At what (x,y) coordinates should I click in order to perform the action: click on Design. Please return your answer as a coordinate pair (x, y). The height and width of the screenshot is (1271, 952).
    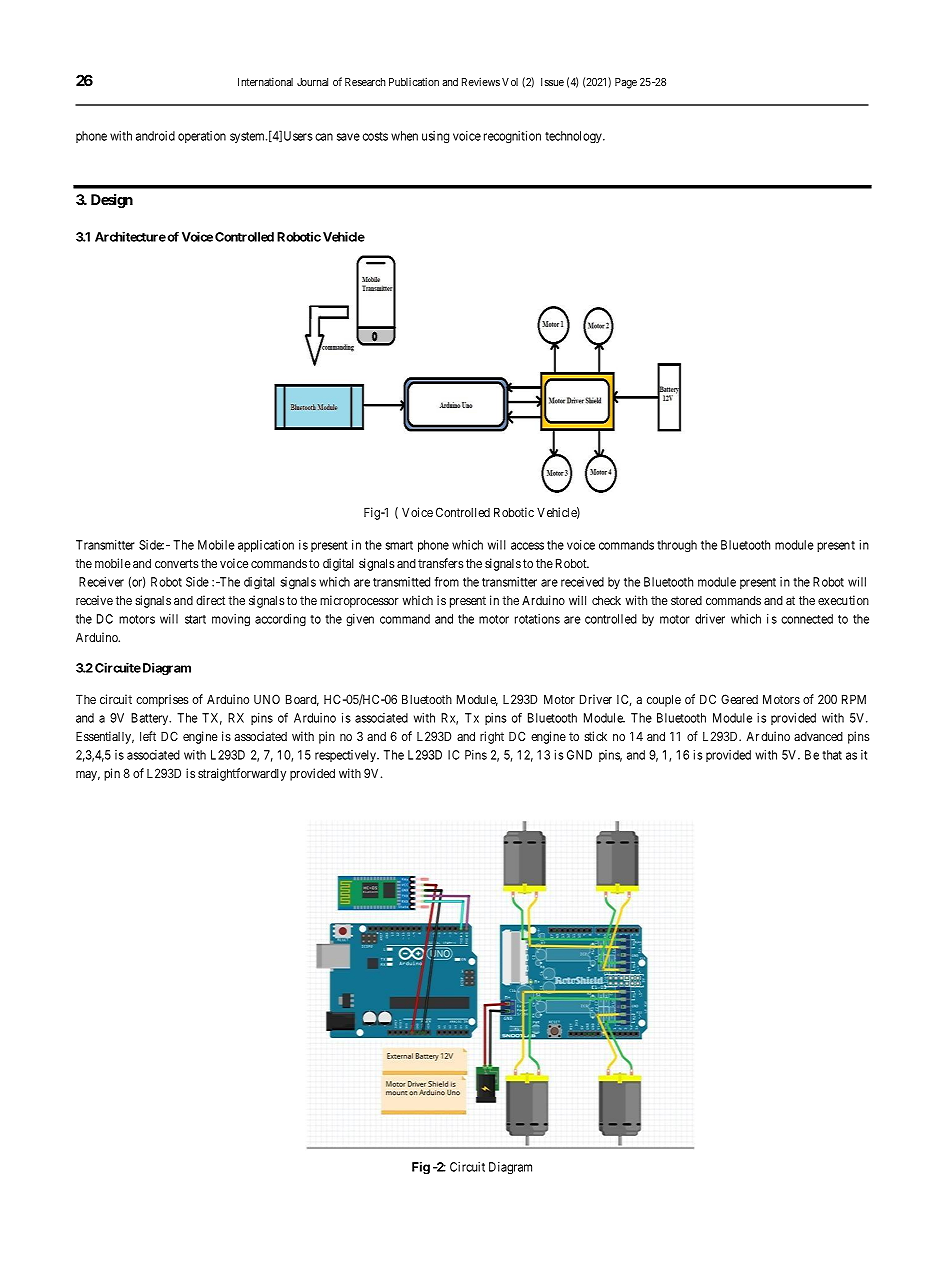
    Looking at the image, I should click on (112, 201).
